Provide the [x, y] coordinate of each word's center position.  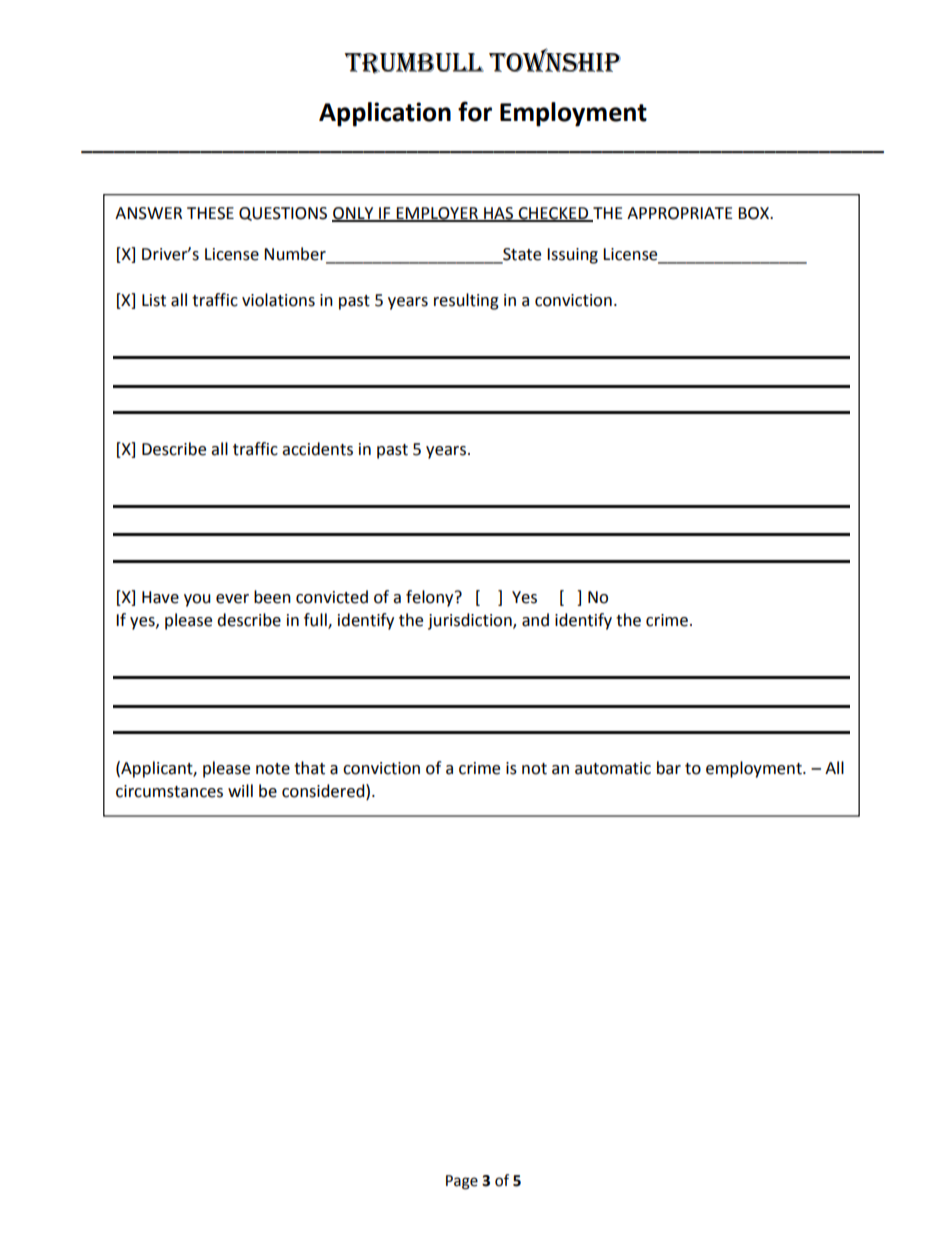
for [475, 111]
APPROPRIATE [680, 213]
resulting [466, 301]
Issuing [572, 256]
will [240, 790]
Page [462, 1182]
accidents [317, 449]
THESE [210, 213]
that [309, 768]
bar [669, 768]
